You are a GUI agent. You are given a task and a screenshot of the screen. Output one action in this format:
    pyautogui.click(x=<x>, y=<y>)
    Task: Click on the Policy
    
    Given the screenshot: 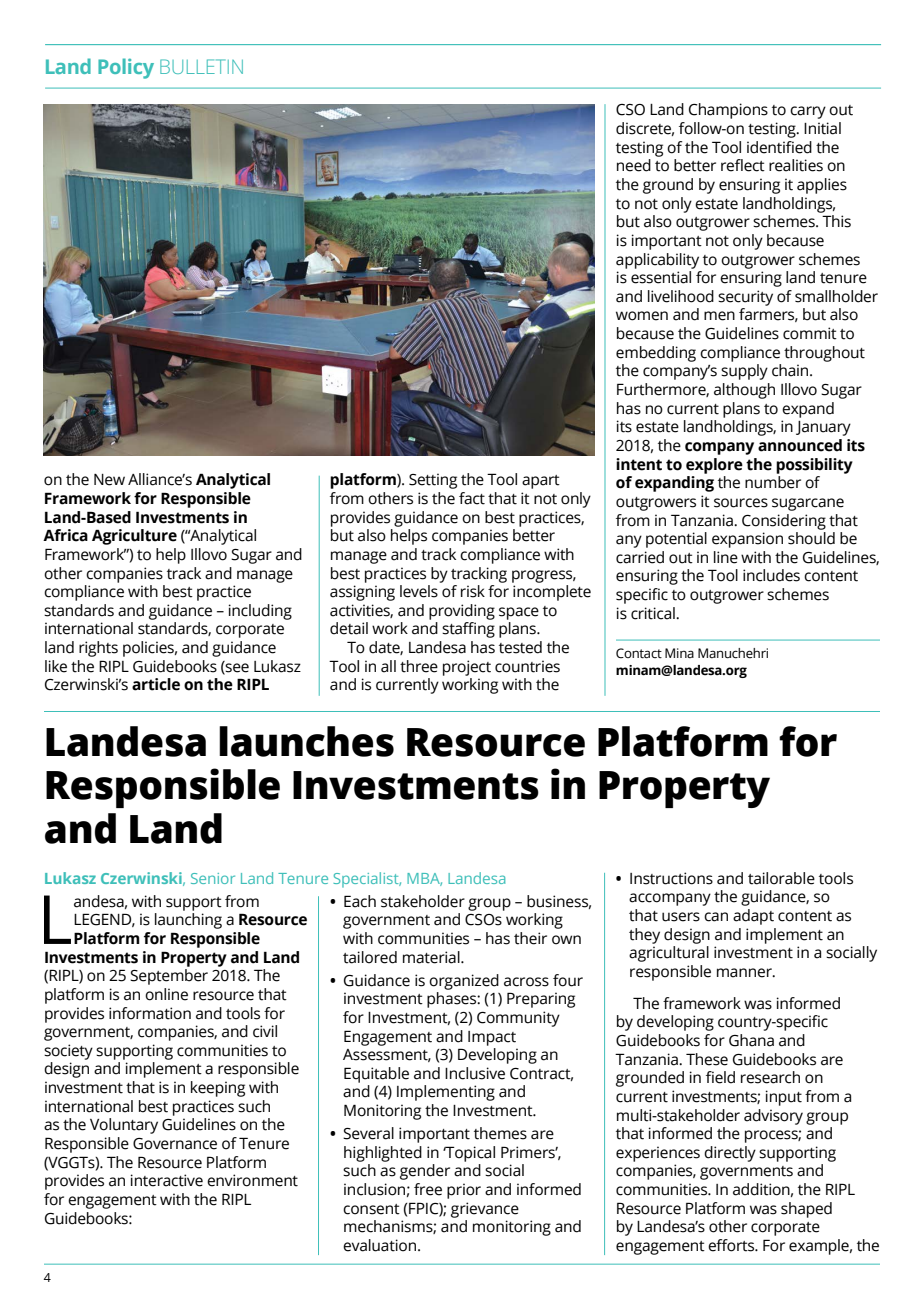 What is the action you would take?
    pyautogui.click(x=126, y=68)
